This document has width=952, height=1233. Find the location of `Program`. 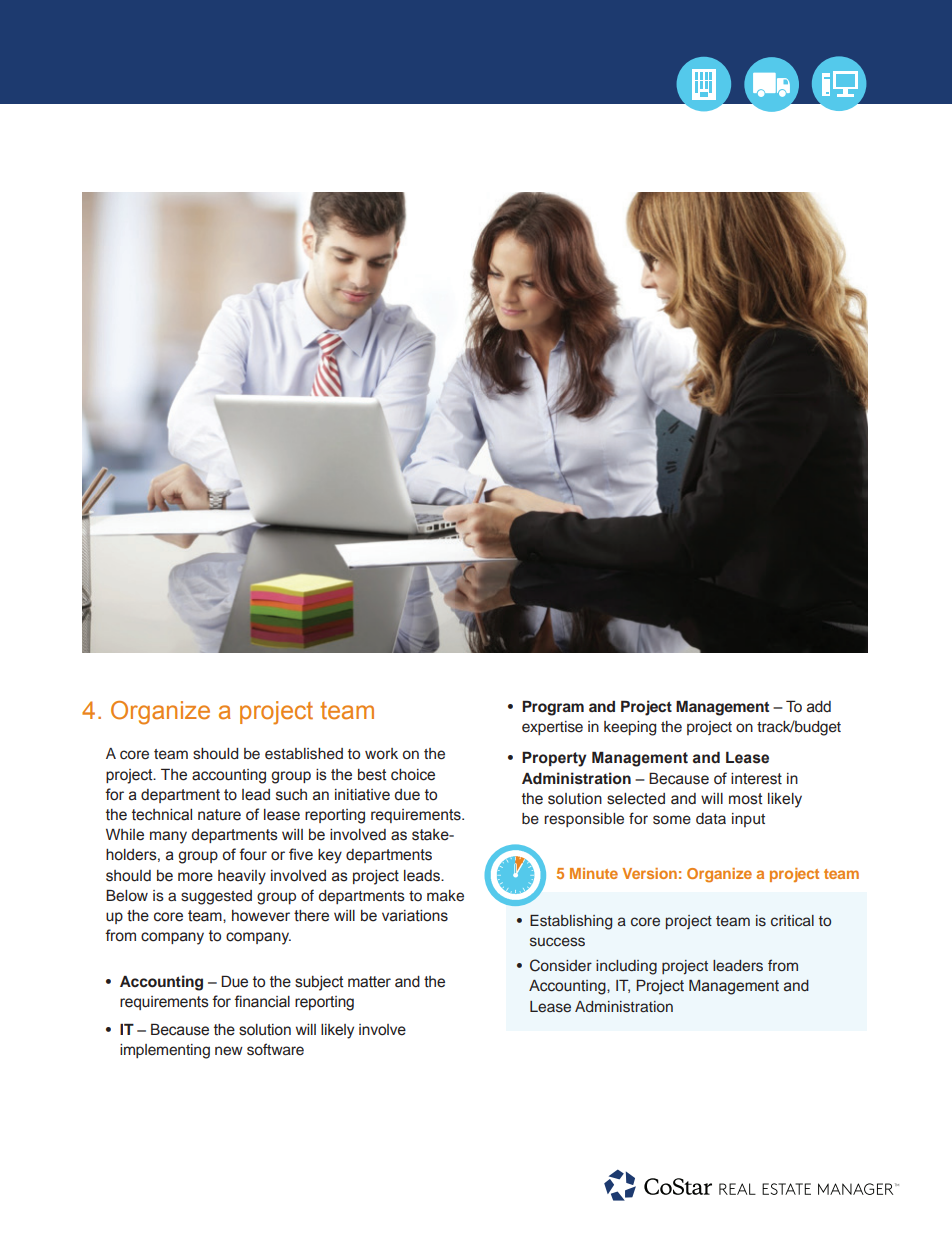

Program is located at coordinates (553, 708).
